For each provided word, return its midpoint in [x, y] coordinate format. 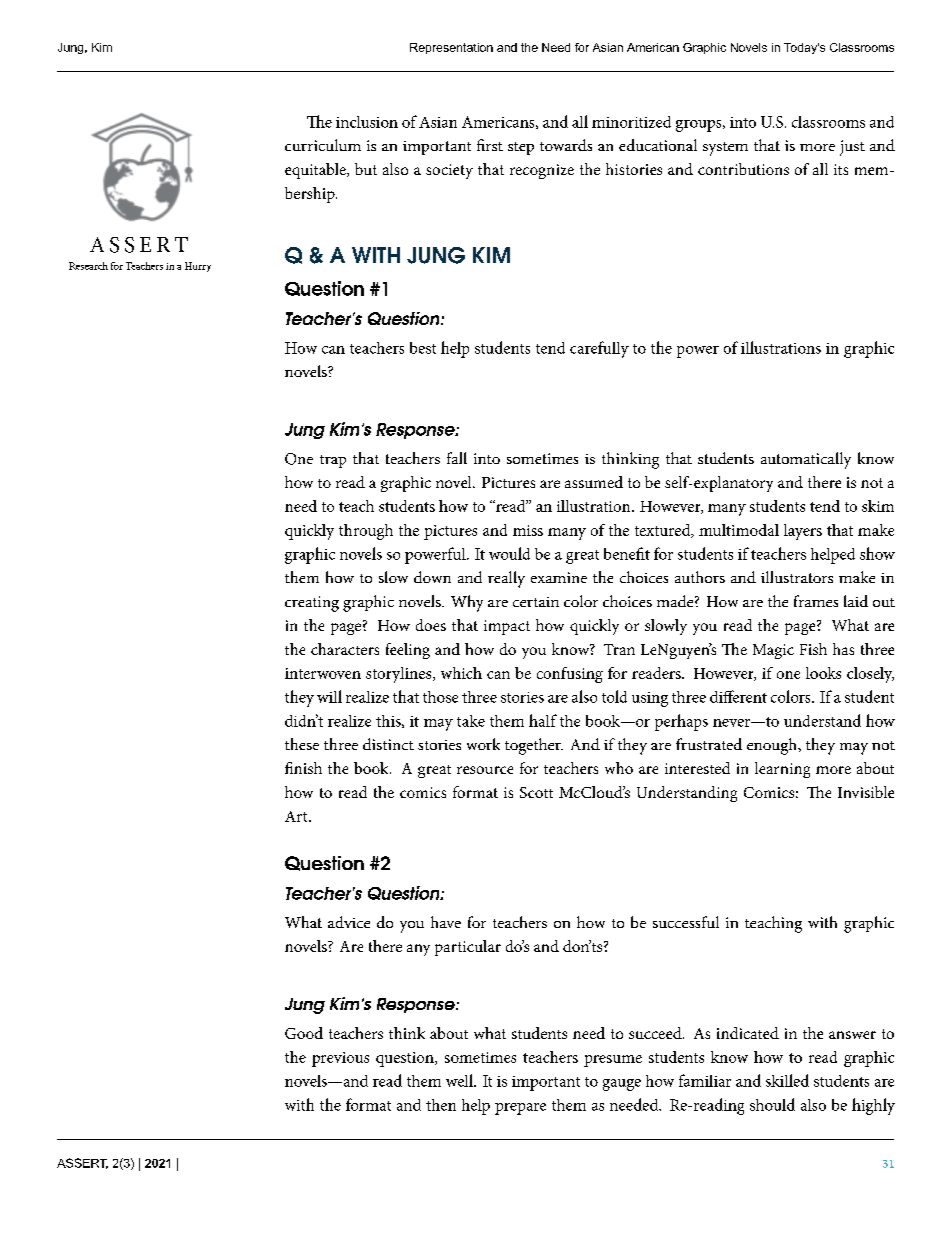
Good [304, 1033]
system [725, 149]
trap [333, 461]
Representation [451, 48]
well [460, 1080]
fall [457, 458]
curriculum [323, 145]
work [483, 744]
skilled [787, 1080]
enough [773, 746]
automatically [806, 460]
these [302, 744]
